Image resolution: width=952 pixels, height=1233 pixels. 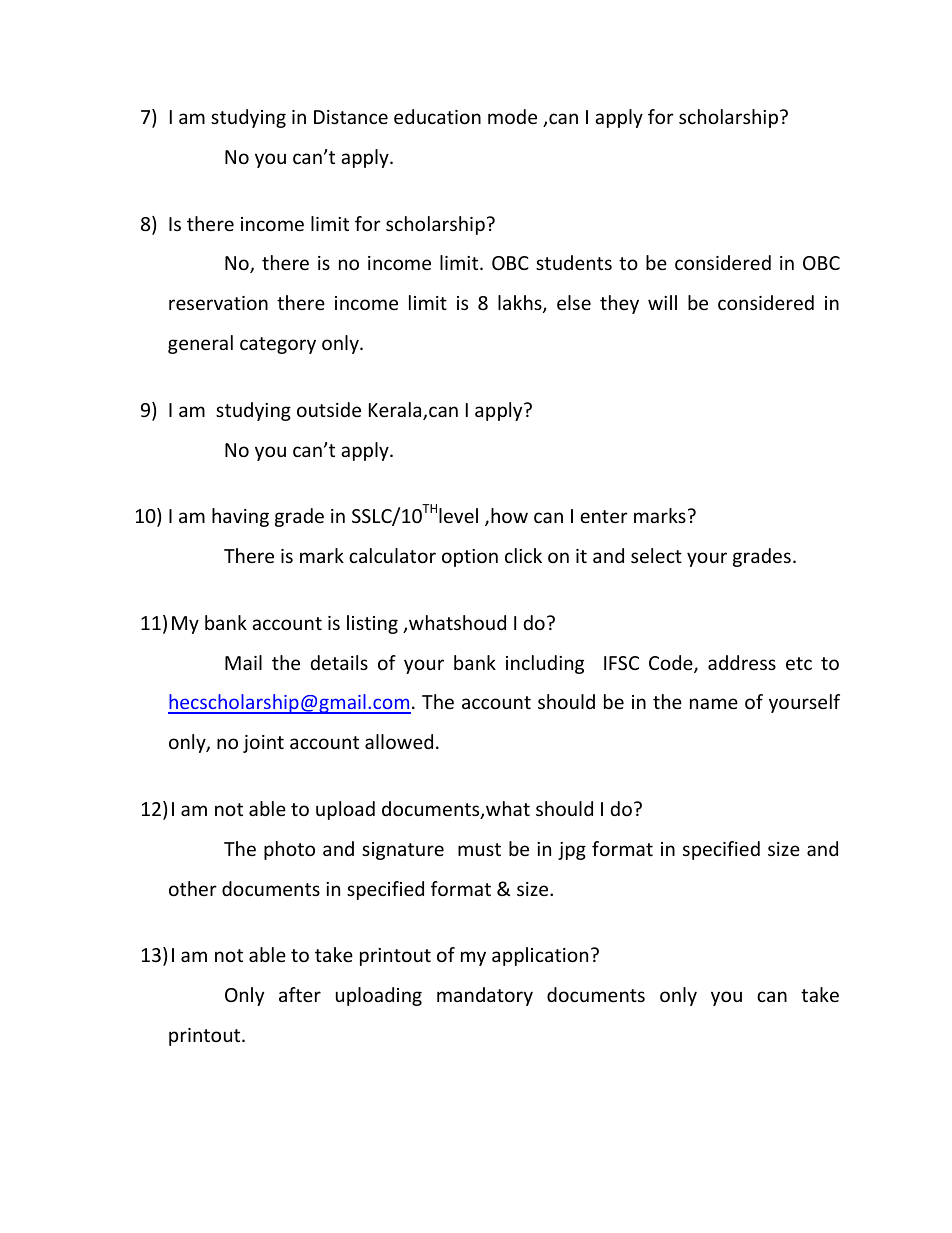 What do you see at coordinates (714, 703) in the document?
I see `name` at bounding box center [714, 703].
